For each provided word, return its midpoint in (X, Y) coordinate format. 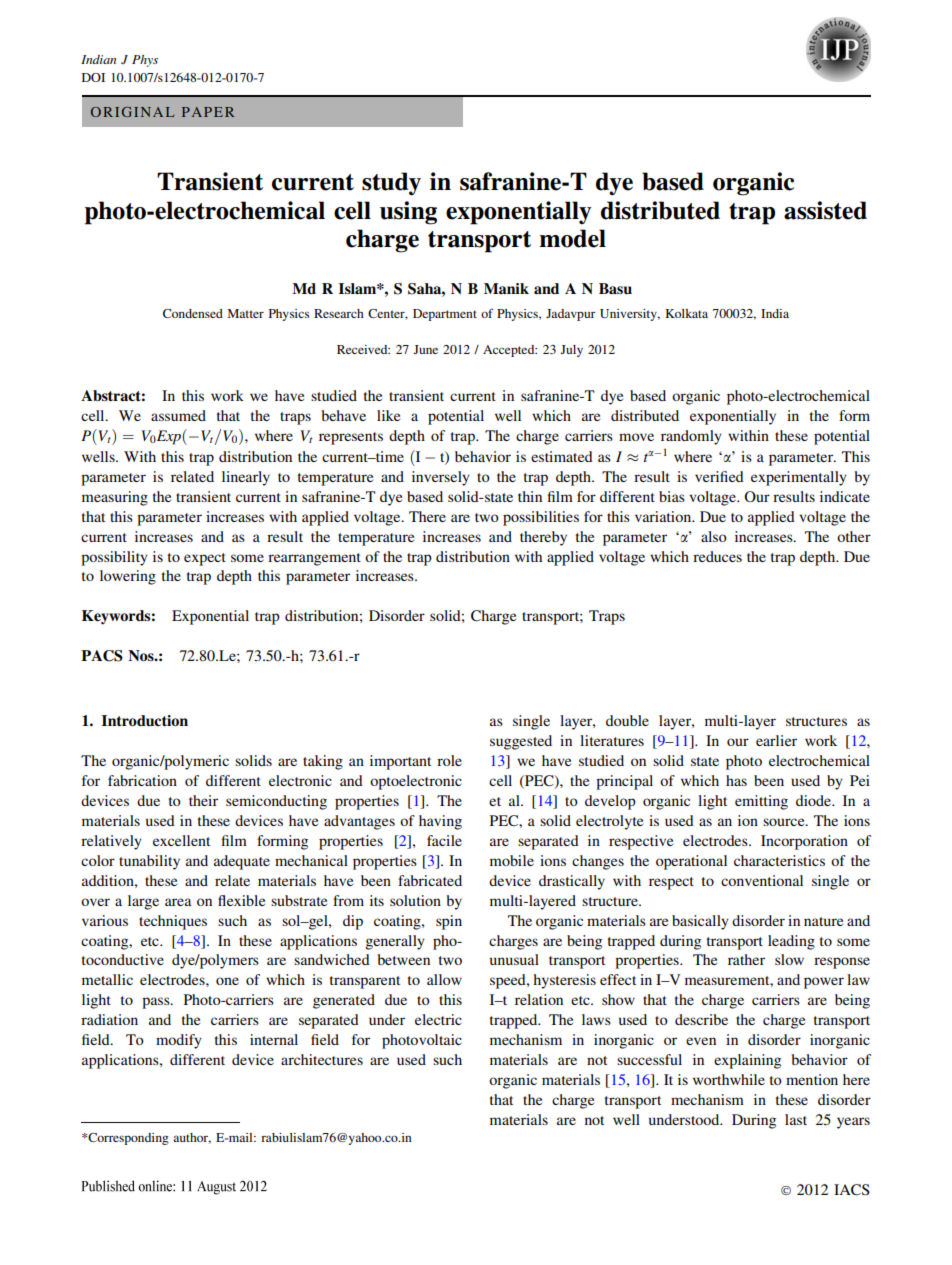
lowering (128, 577)
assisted (825, 210)
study (391, 184)
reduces (717, 556)
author (192, 1138)
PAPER (208, 112)
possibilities (541, 518)
